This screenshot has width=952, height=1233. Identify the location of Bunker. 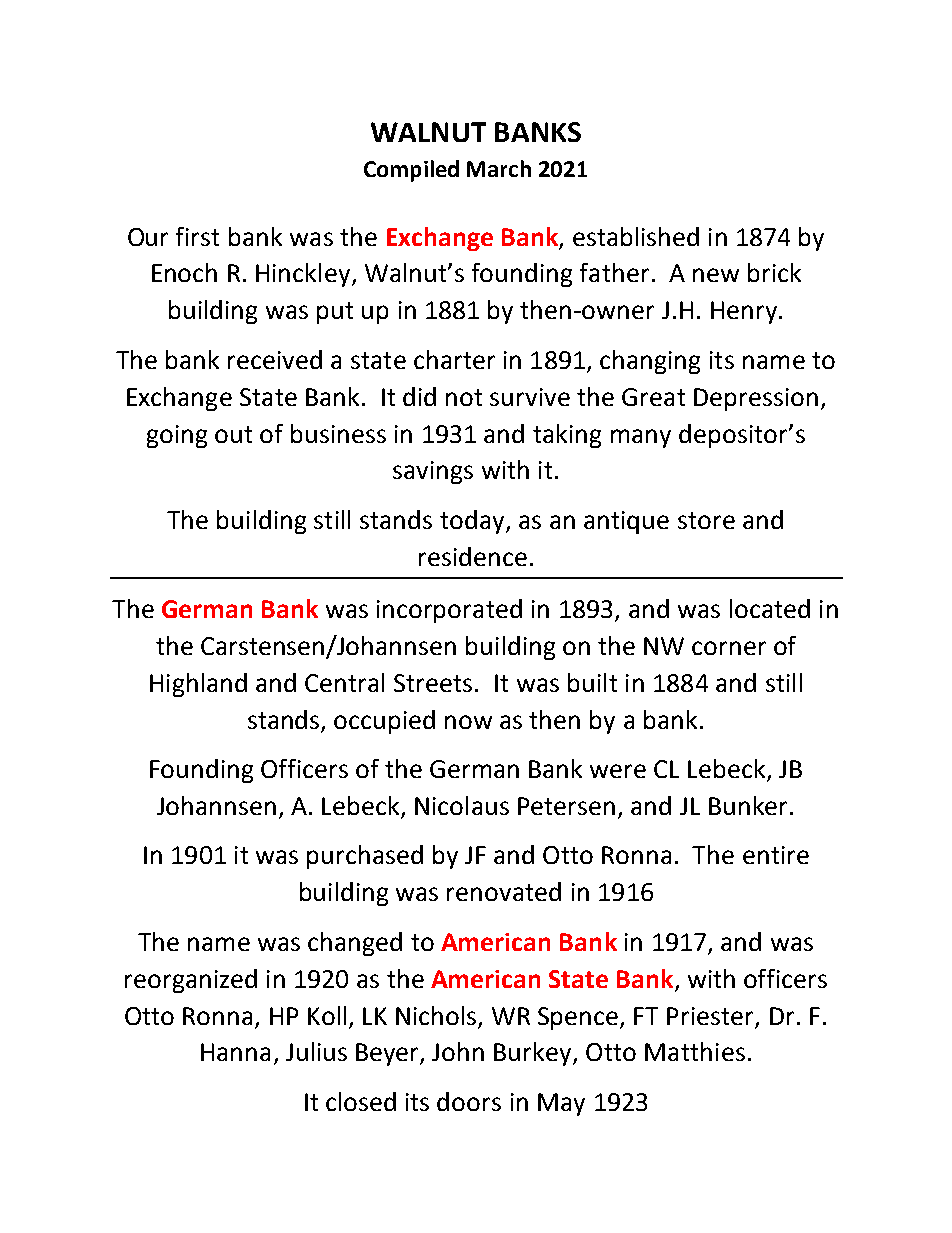
(748, 805).
